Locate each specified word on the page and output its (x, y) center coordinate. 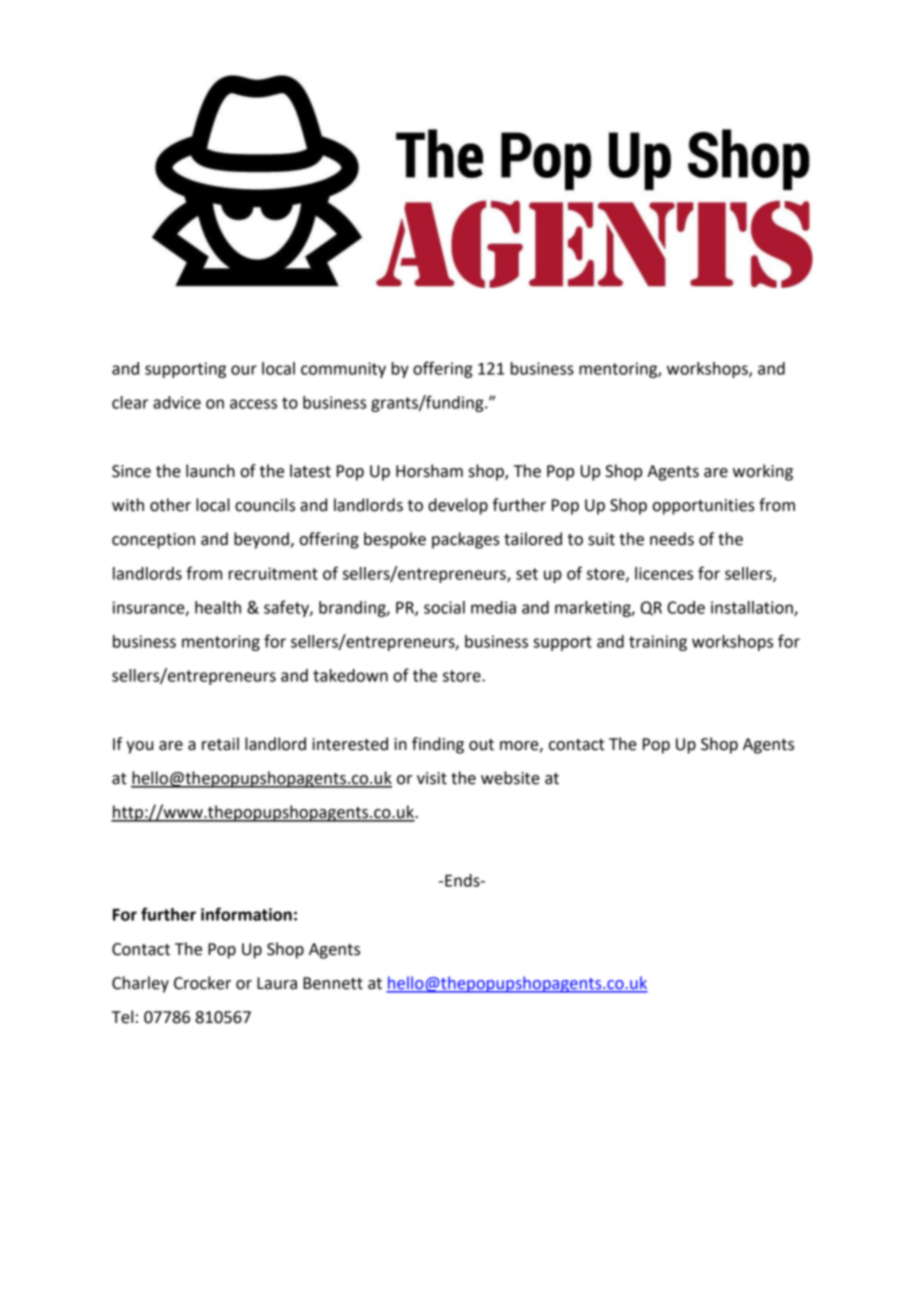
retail (220, 744)
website (510, 778)
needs (672, 539)
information (246, 914)
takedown (350, 675)
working (763, 472)
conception (153, 541)
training (658, 643)
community (343, 370)
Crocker (202, 983)
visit (432, 778)
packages (466, 540)
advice (177, 402)
